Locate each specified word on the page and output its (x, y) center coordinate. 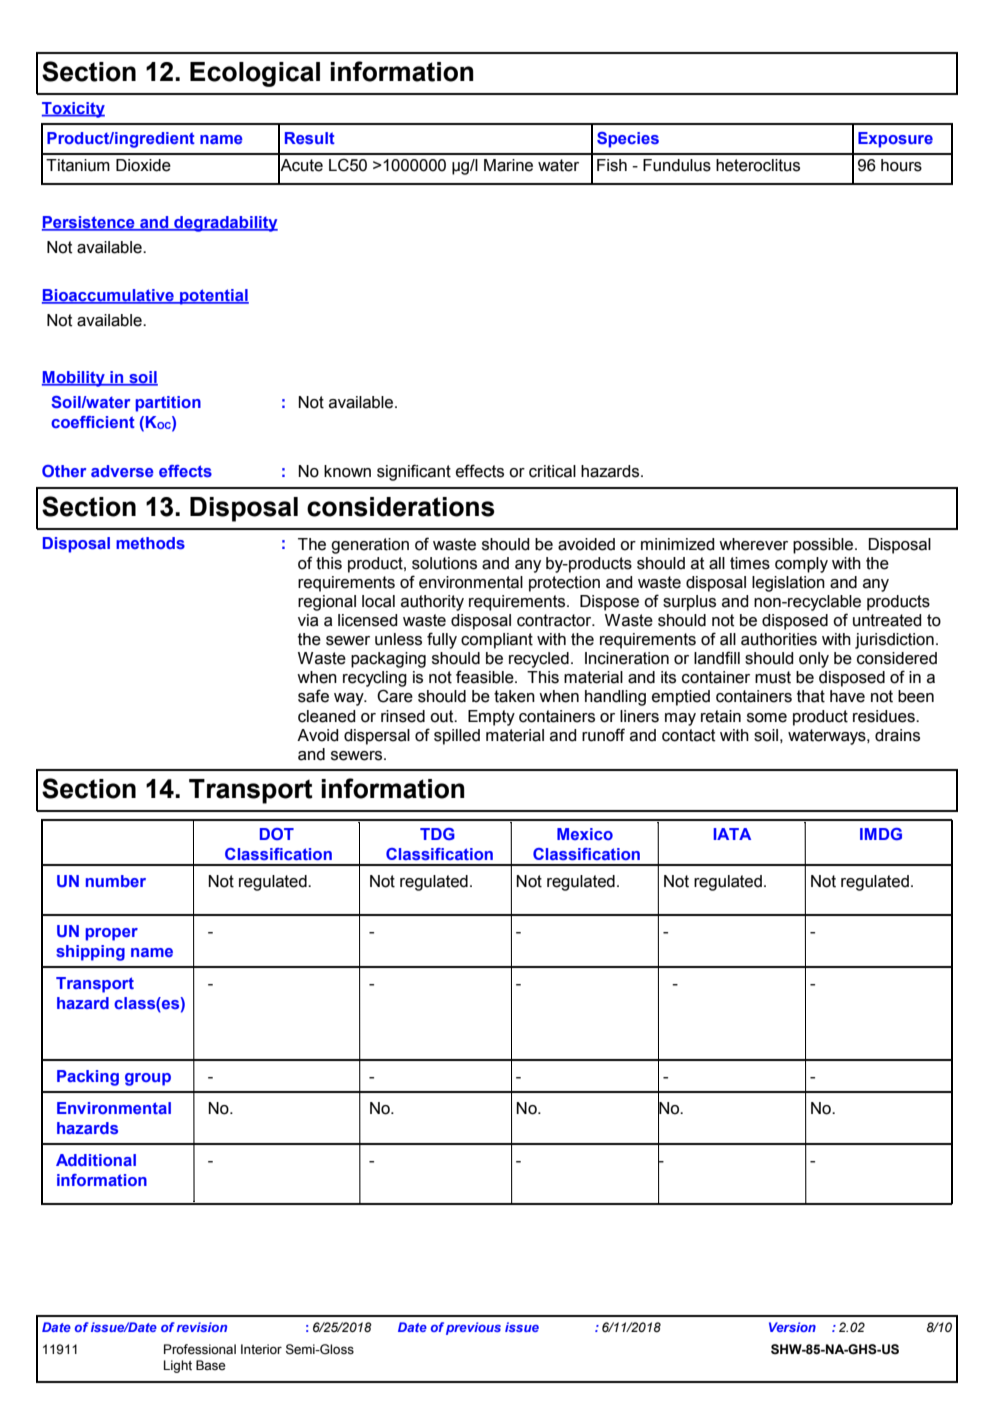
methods (150, 543)
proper (111, 934)
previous (473, 1328)
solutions (444, 563)
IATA (732, 834)
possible (824, 546)
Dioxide (143, 165)
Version (792, 1327)
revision (202, 1327)
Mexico (585, 834)
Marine (508, 165)
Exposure (895, 140)
